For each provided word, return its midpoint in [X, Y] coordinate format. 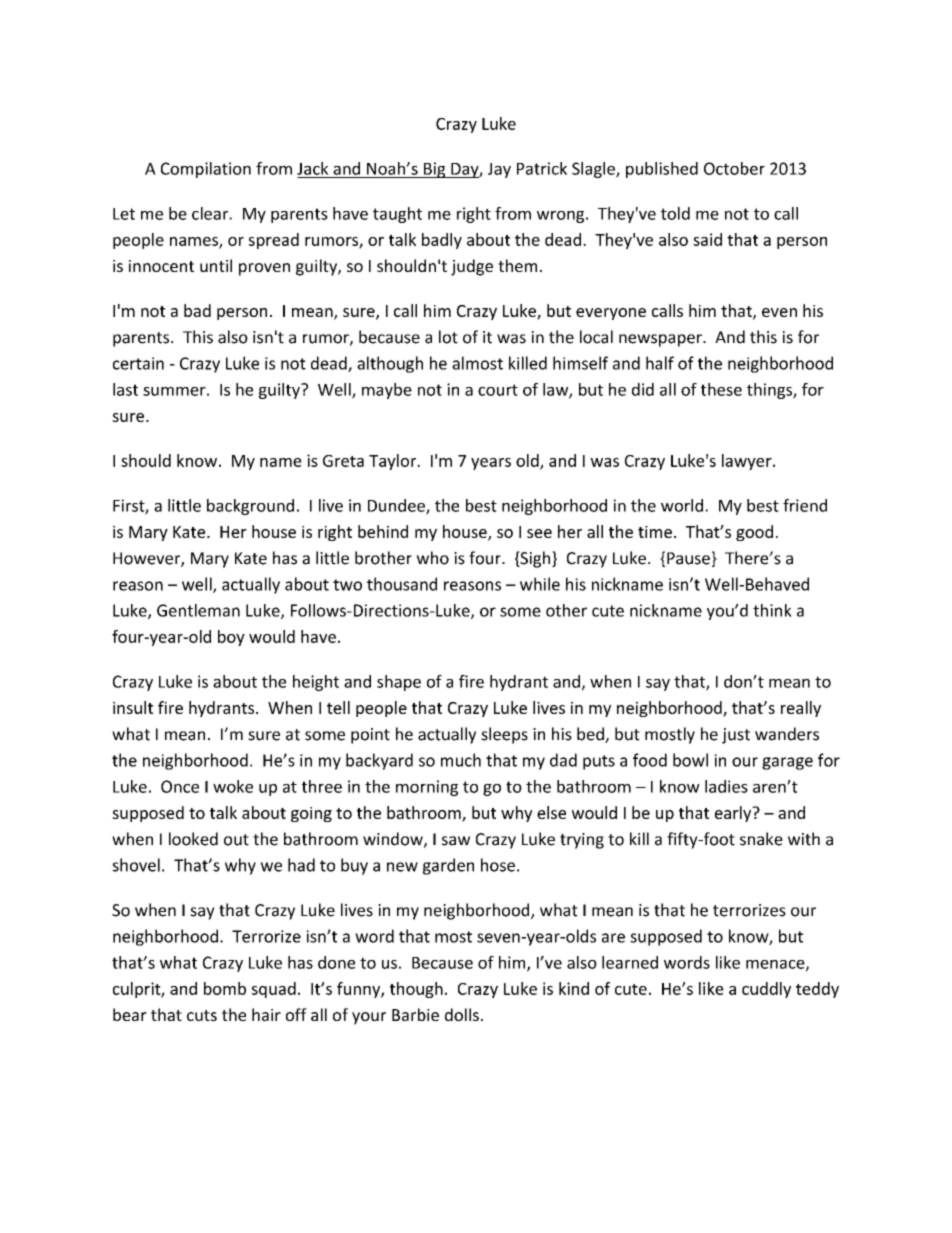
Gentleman [198, 610]
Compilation [206, 170]
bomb [225, 988]
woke [233, 786]
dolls [462, 1014]
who [432, 558]
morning [427, 788]
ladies [726, 786]
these [721, 389]
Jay [499, 170]
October [734, 168]
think [772, 610]
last [125, 389]
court [498, 390]
